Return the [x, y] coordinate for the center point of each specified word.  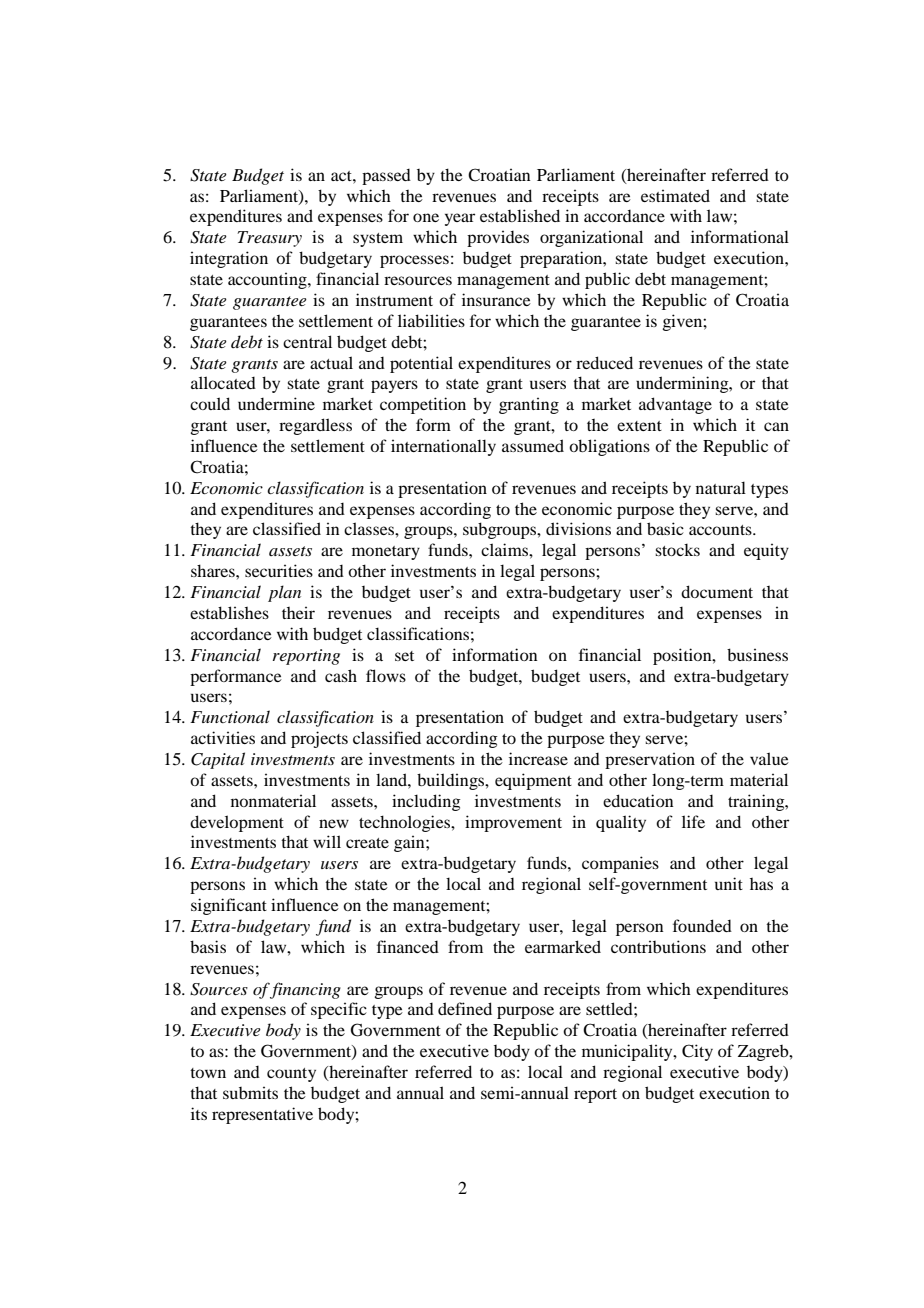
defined [465, 1008]
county [291, 1075]
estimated [675, 195]
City [697, 1052]
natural [721, 487]
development [237, 823]
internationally [443, 447]
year [460, 219]
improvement [513, 823]
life [693, 821]
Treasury [269, 239]
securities [279, 570]
